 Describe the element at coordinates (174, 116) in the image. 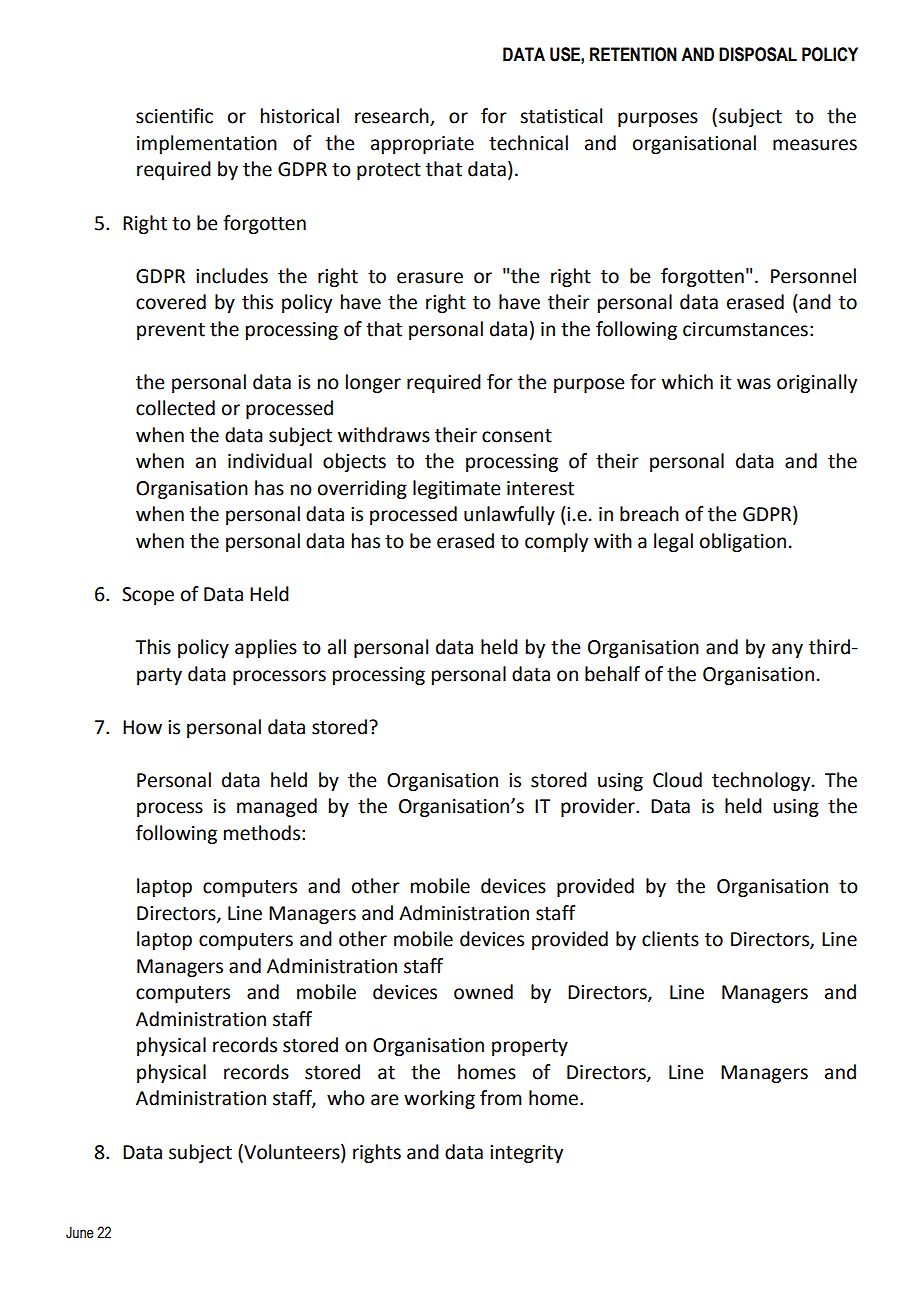

I see `scientific` at that location.
